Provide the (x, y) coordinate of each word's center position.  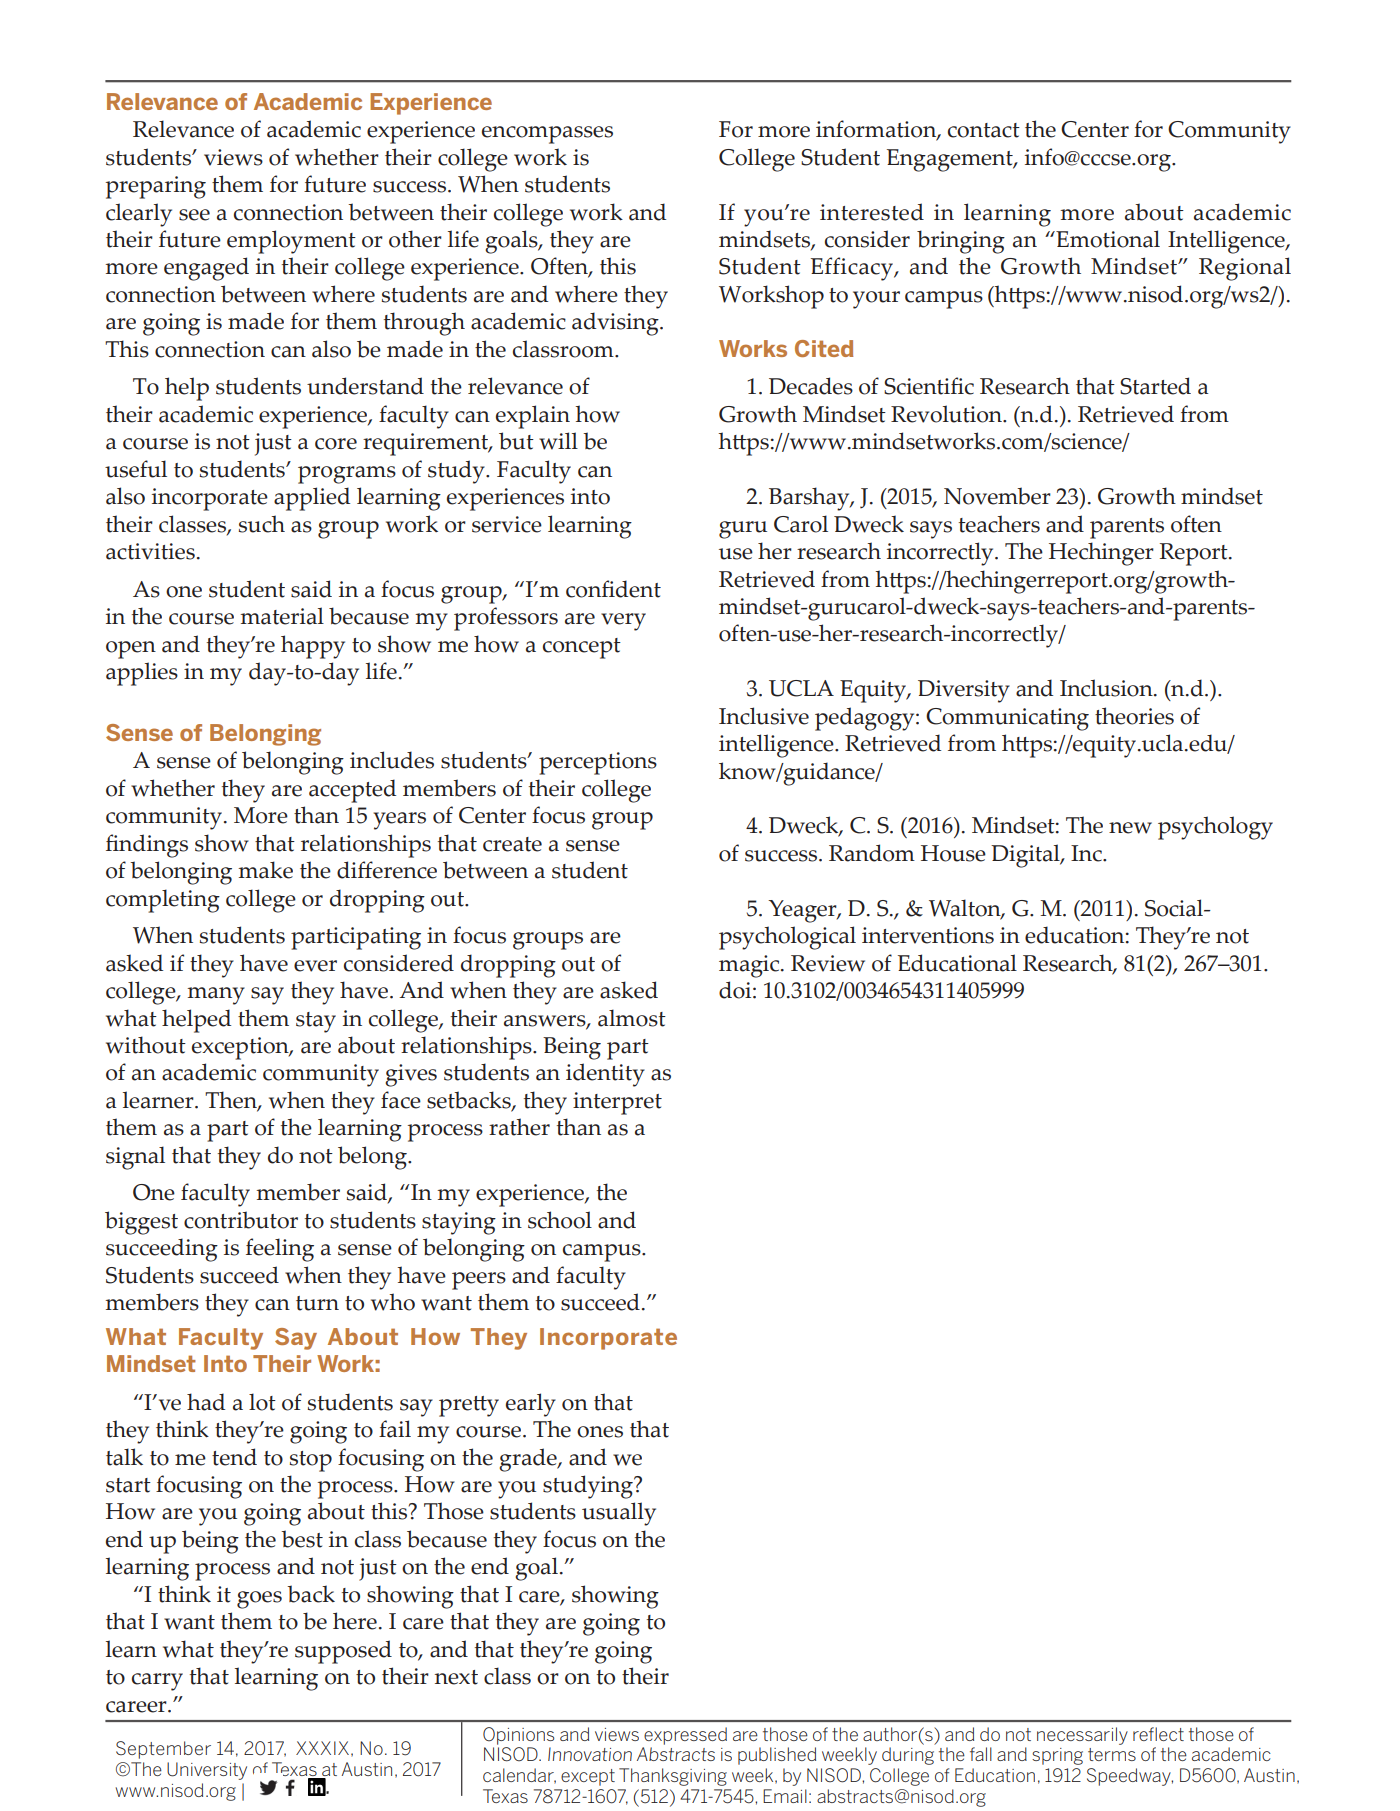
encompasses (547, 135)
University (207, 1771)
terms (1112, 1754)
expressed (685, 1736)
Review (828, 963)
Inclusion (1107, 688)
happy (313, 647)
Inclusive (764, 716)
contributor (241, 1220)
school (560, 1220)
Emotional (1107, 239)
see (194, 215)
